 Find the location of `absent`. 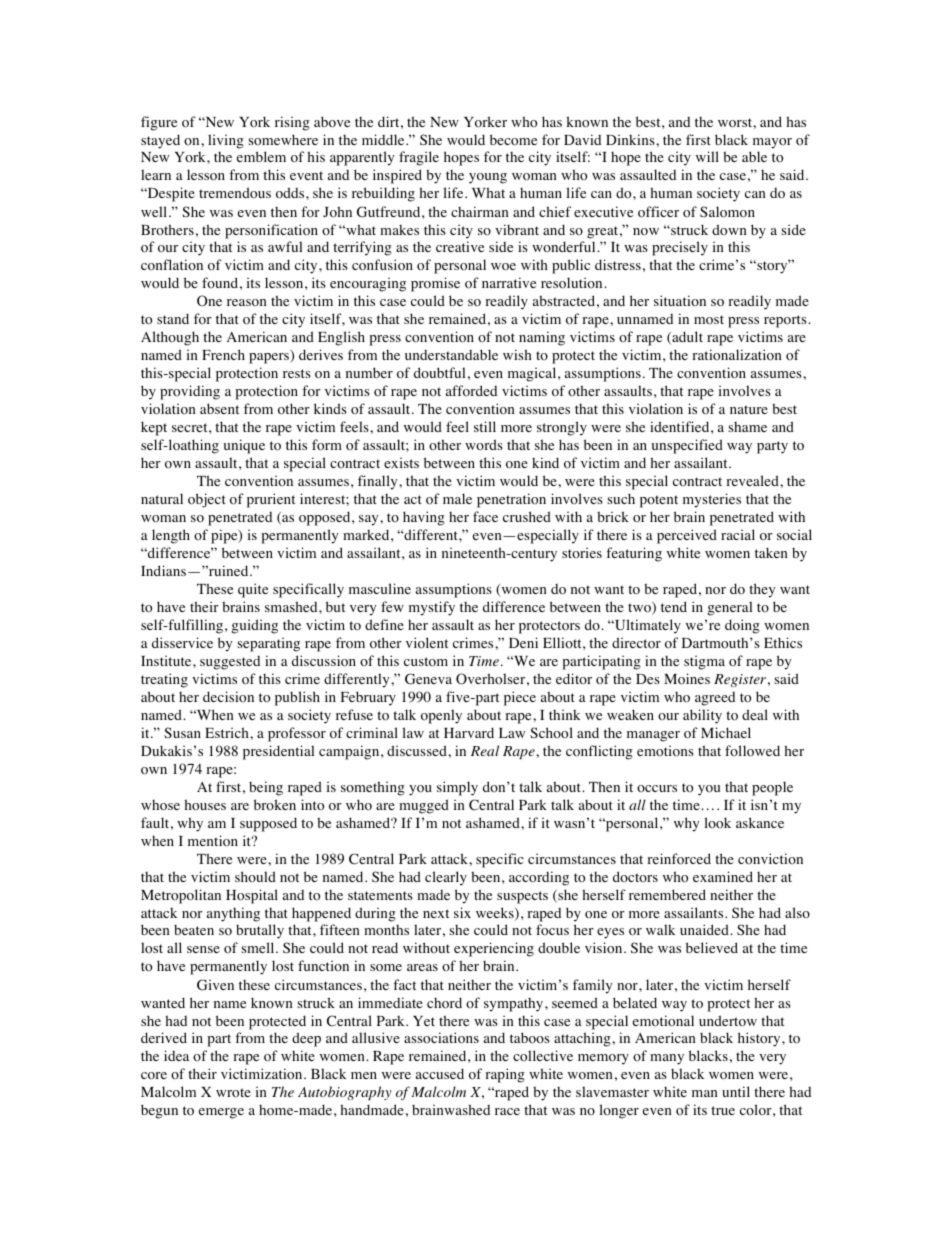

absent is located at coordinates (219, 408).
